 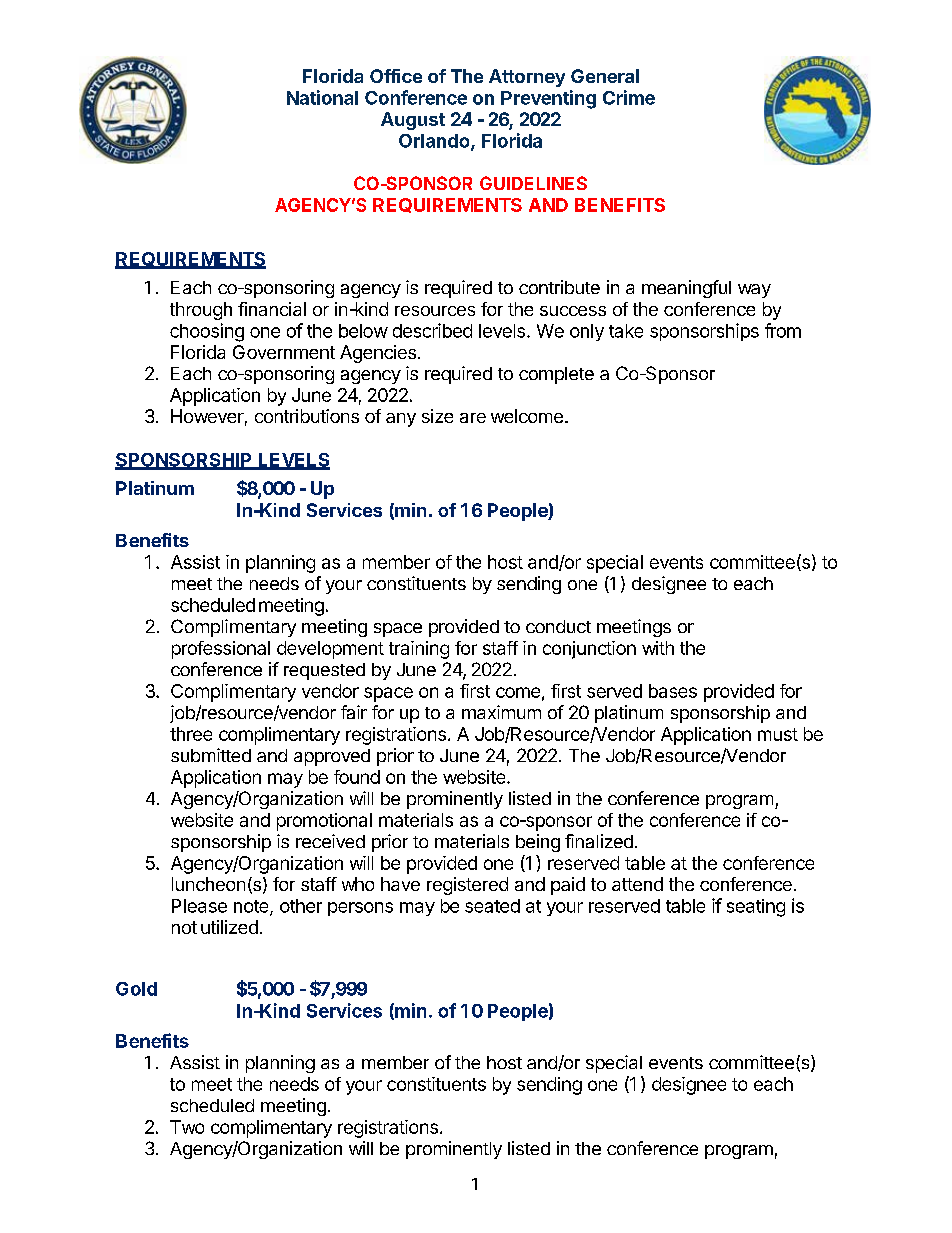 What do you see at coordinates (686, 289) in the page?
I see `meaningful` at bounding box center [686, 289].
